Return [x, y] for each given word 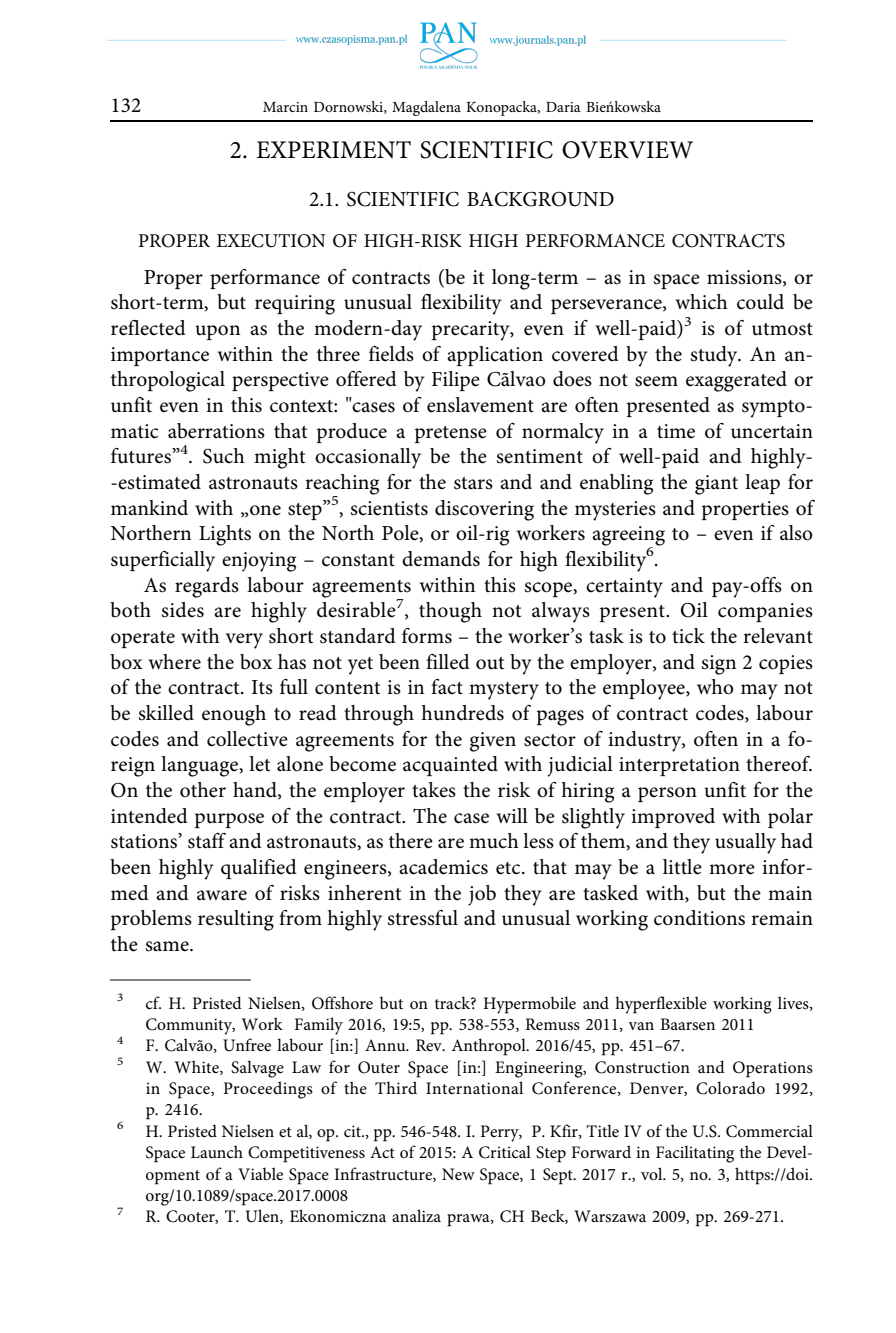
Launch [217, 1151]
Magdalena [426, 108]
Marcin [285, 107]
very [244, 641]
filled [448, 662]
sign [718, 665]
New [458, 1174]
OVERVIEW [627, 150]
